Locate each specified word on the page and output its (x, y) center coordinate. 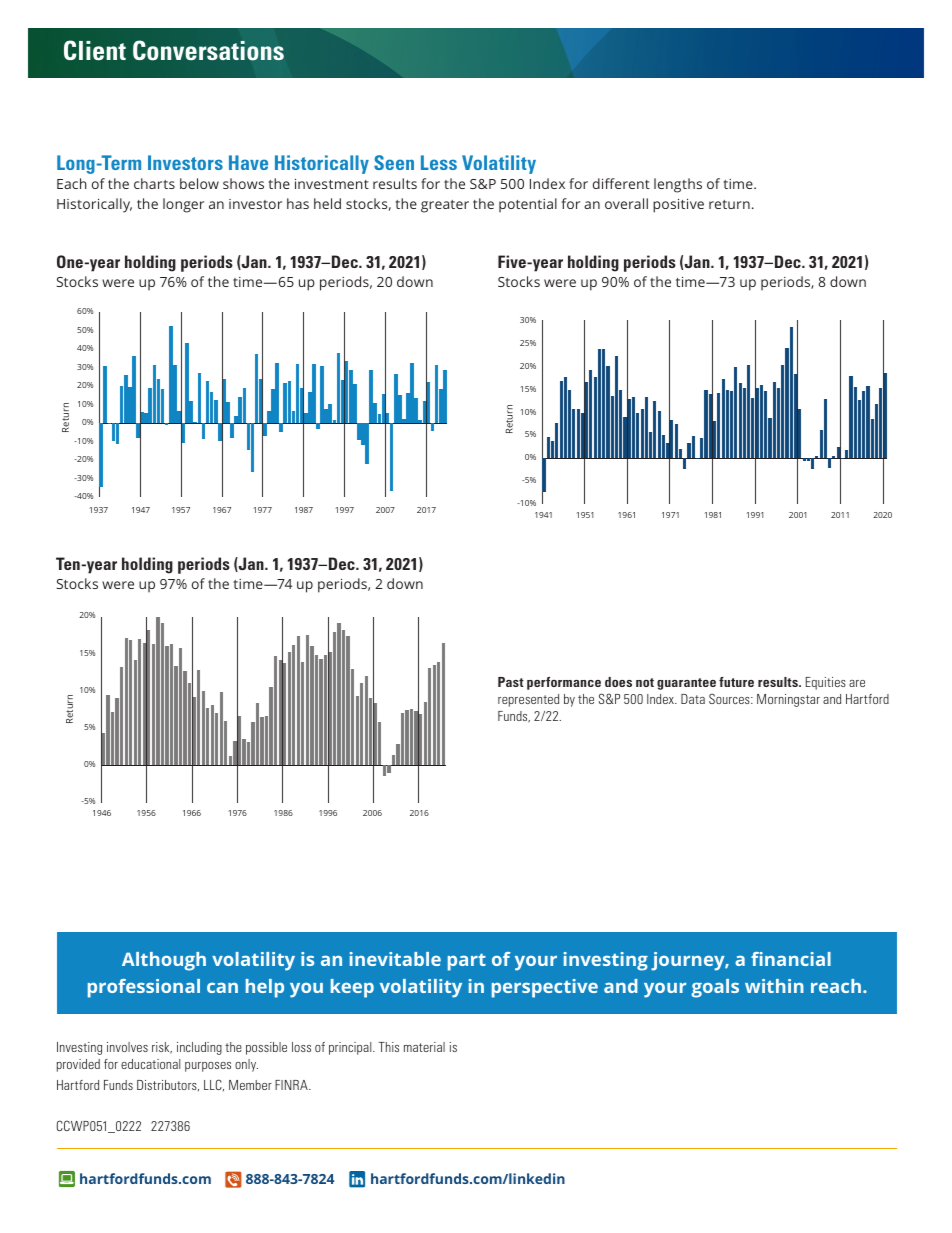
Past (511, 682)
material (424, 1047)
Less (439, 162)
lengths (678, 185)
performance (564, 683)
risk (162, 1048)
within (774, 986)
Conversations (208, 50)
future (736, 682)
